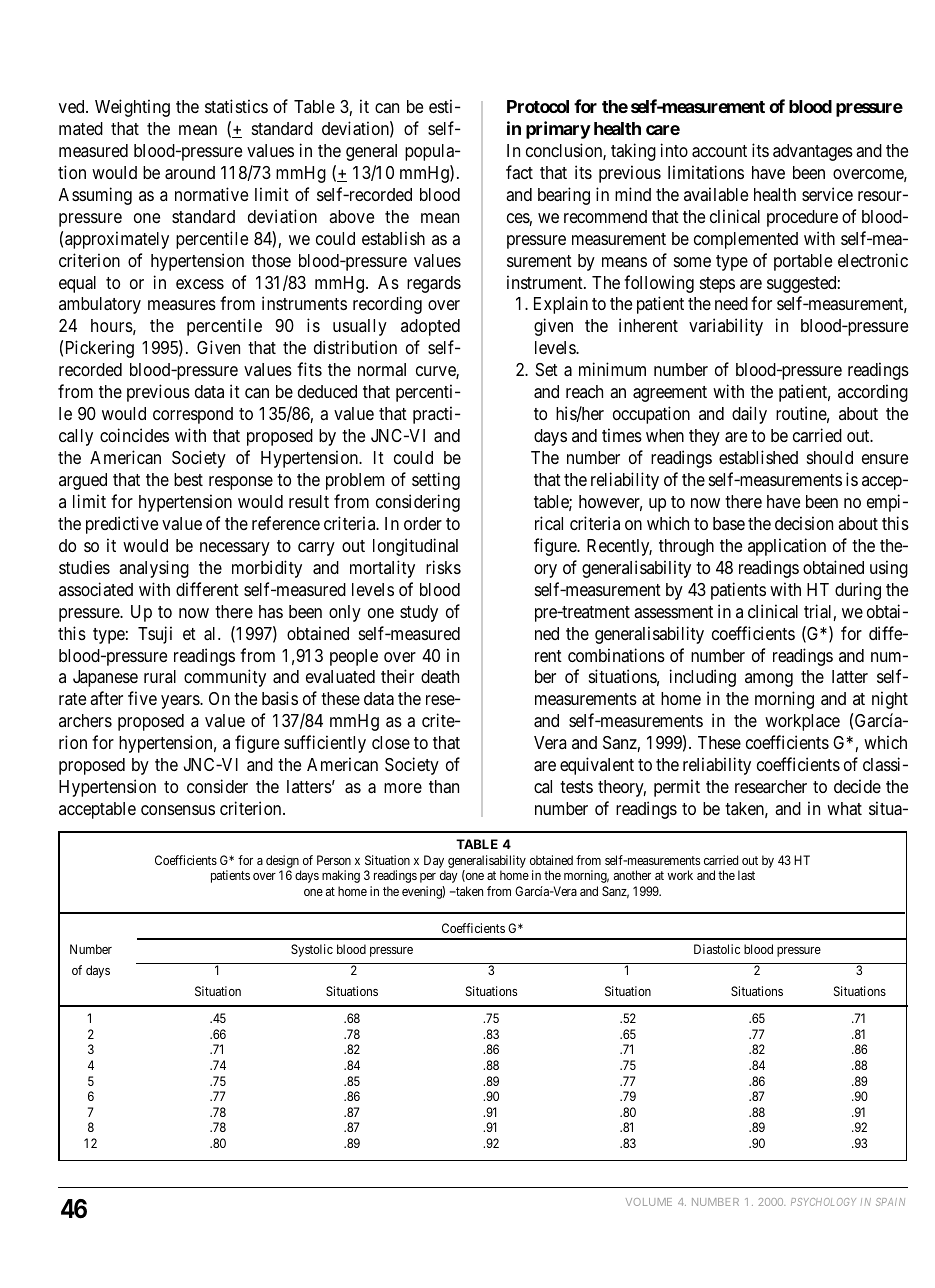 The image size is (935, 1288). Describe the element at coordinates (584, 391) in the page. I see `reach` at that location.
